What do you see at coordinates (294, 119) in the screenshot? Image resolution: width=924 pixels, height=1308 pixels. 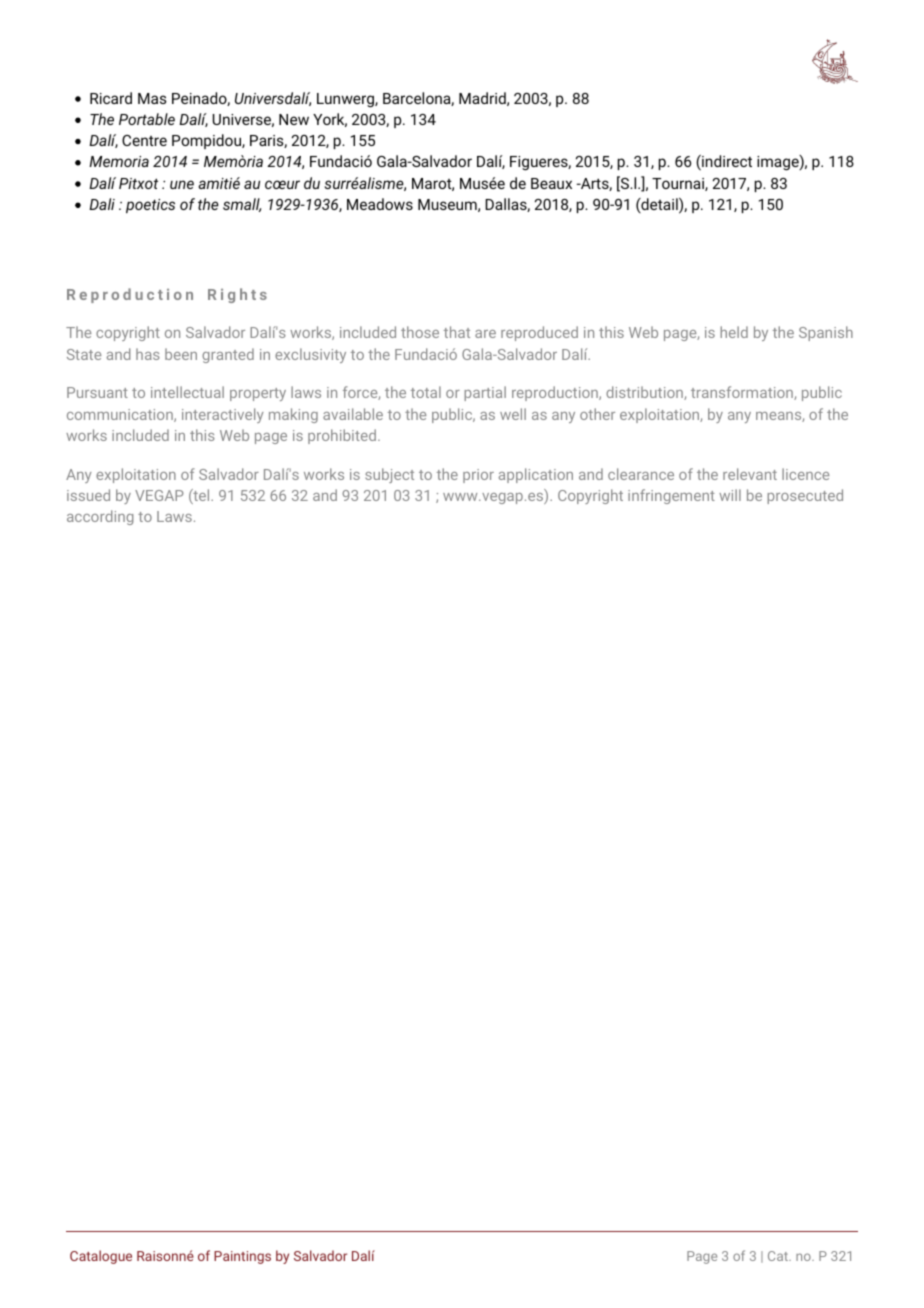 I see `New` at bounding box center [294, 119].
